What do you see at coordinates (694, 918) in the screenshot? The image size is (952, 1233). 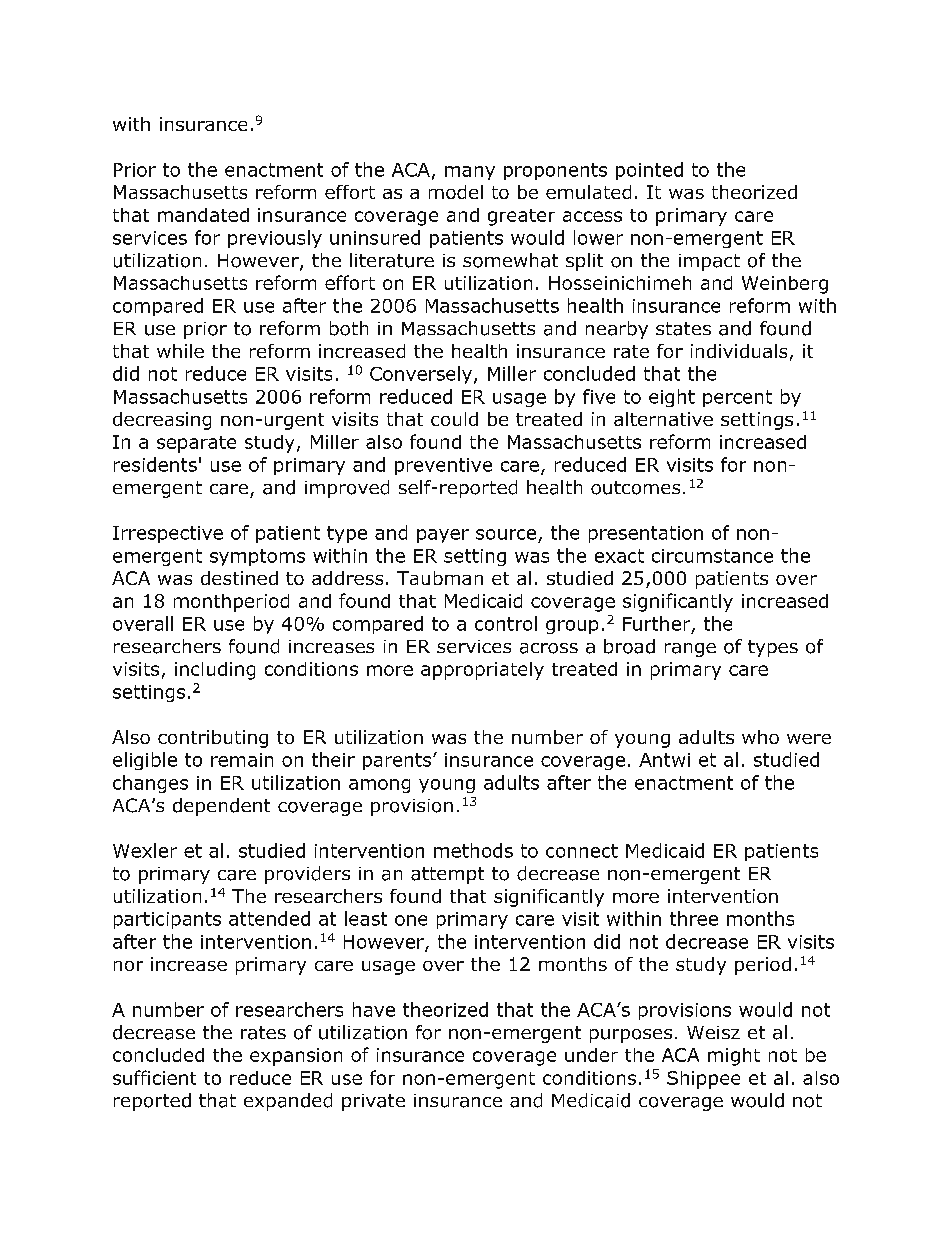 I see `three` at bounding box center [694, 918].
